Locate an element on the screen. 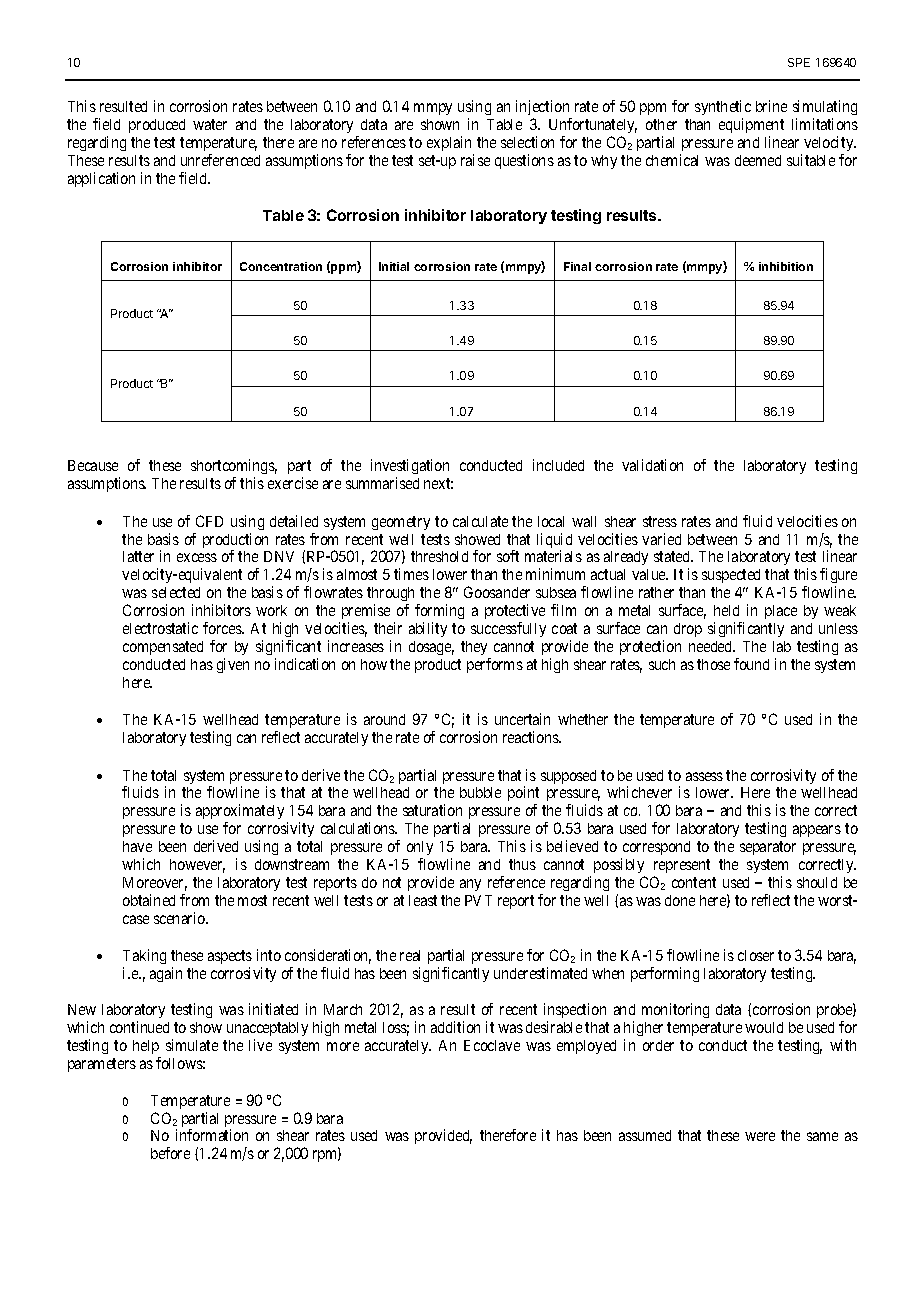 Image resolution: width=924 pixels, height=1308 pixels. assess is located at coordinates (704, 776).
